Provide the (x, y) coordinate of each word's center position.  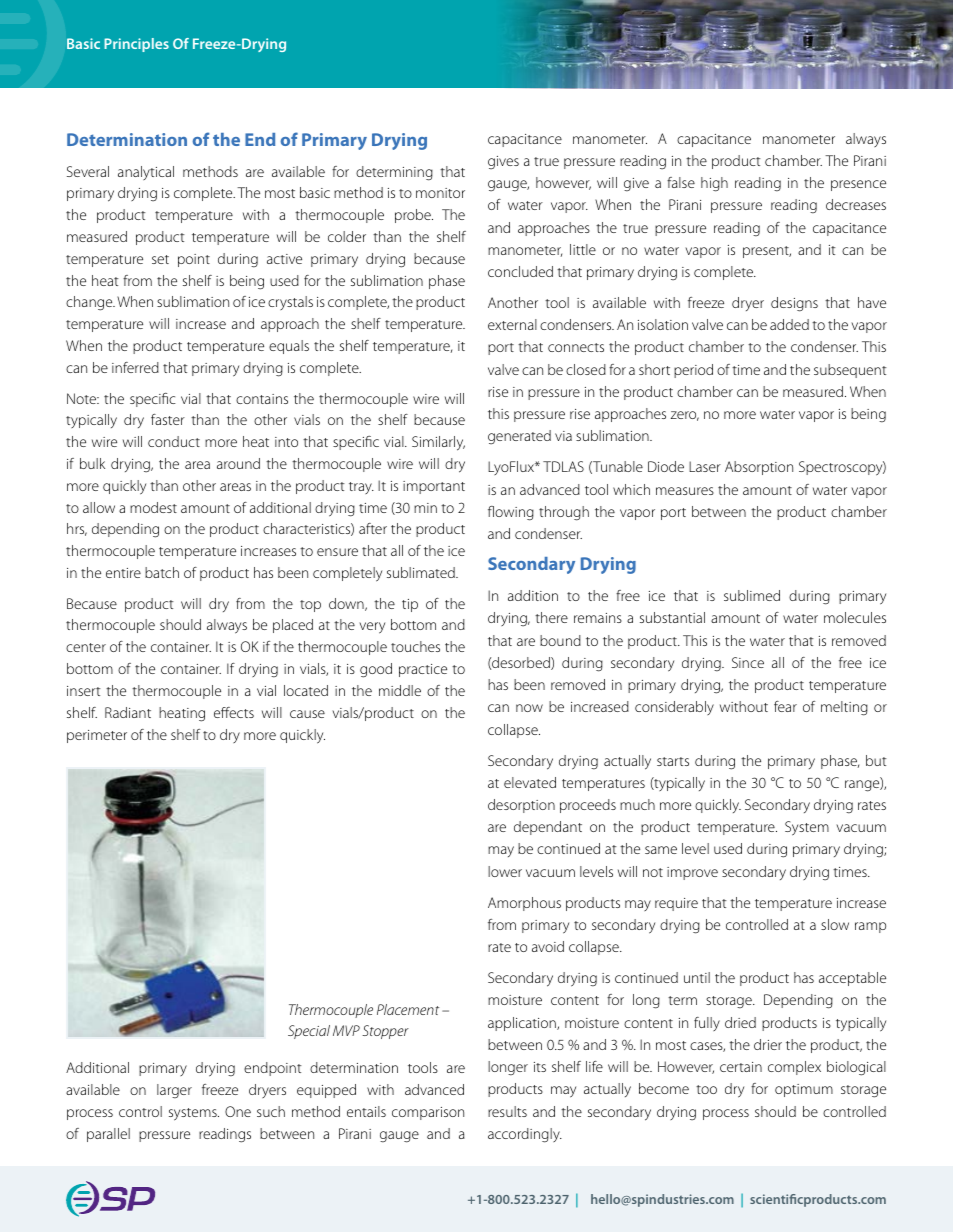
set (160, 259)
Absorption (759, 468)
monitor (440, 193)
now (529, 708)
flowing (511, 513)
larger (174, 1091)
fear (785, 706)
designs (794, 304)
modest (153, 507)
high (714, 184)
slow (835, 924)
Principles (136, 45)
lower (505, 871)
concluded (520, 271)
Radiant (128, 712)
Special (309, 1032)
